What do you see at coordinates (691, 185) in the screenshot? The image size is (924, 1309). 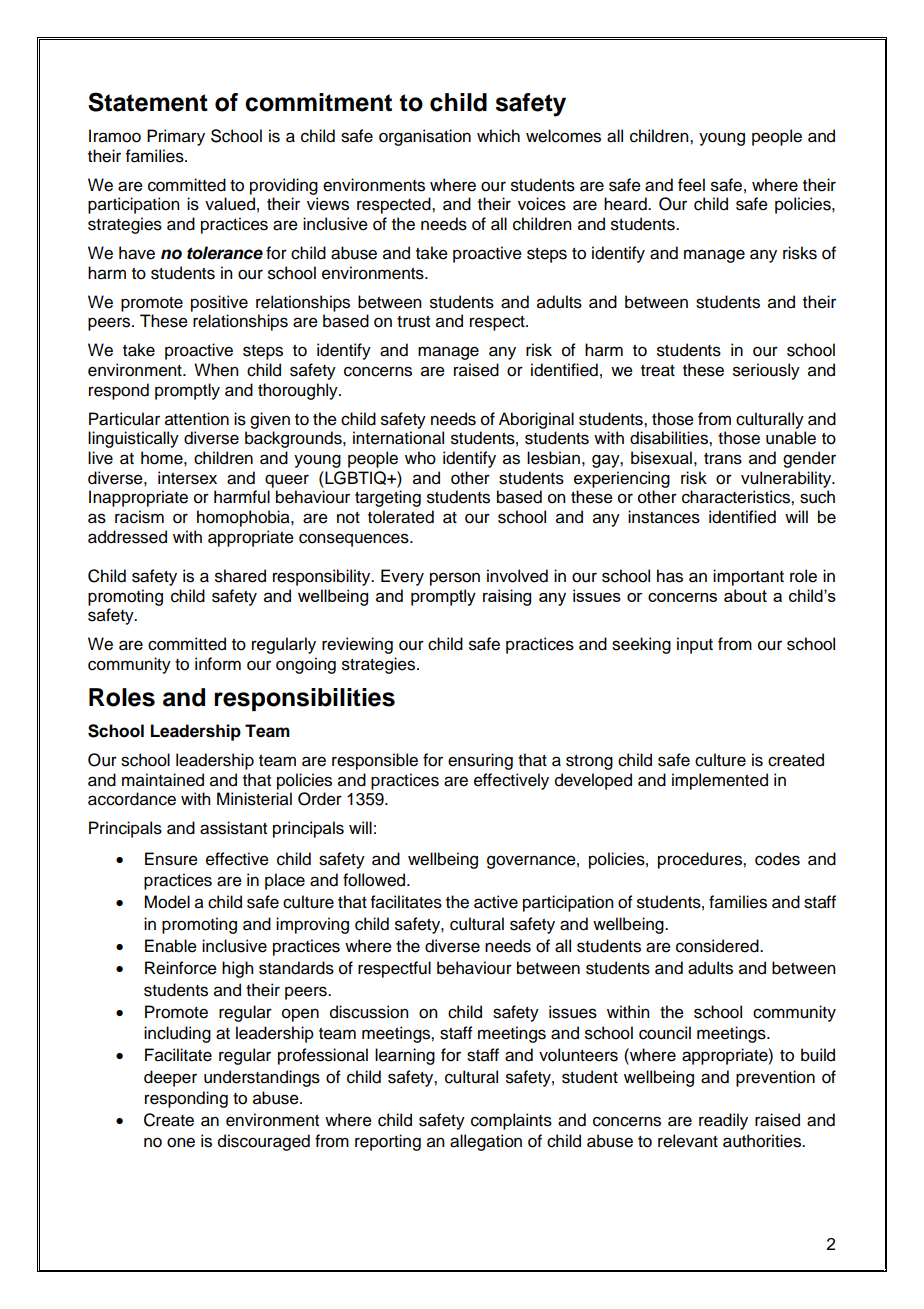 I see `feel` at bounding box center [691, 185].
